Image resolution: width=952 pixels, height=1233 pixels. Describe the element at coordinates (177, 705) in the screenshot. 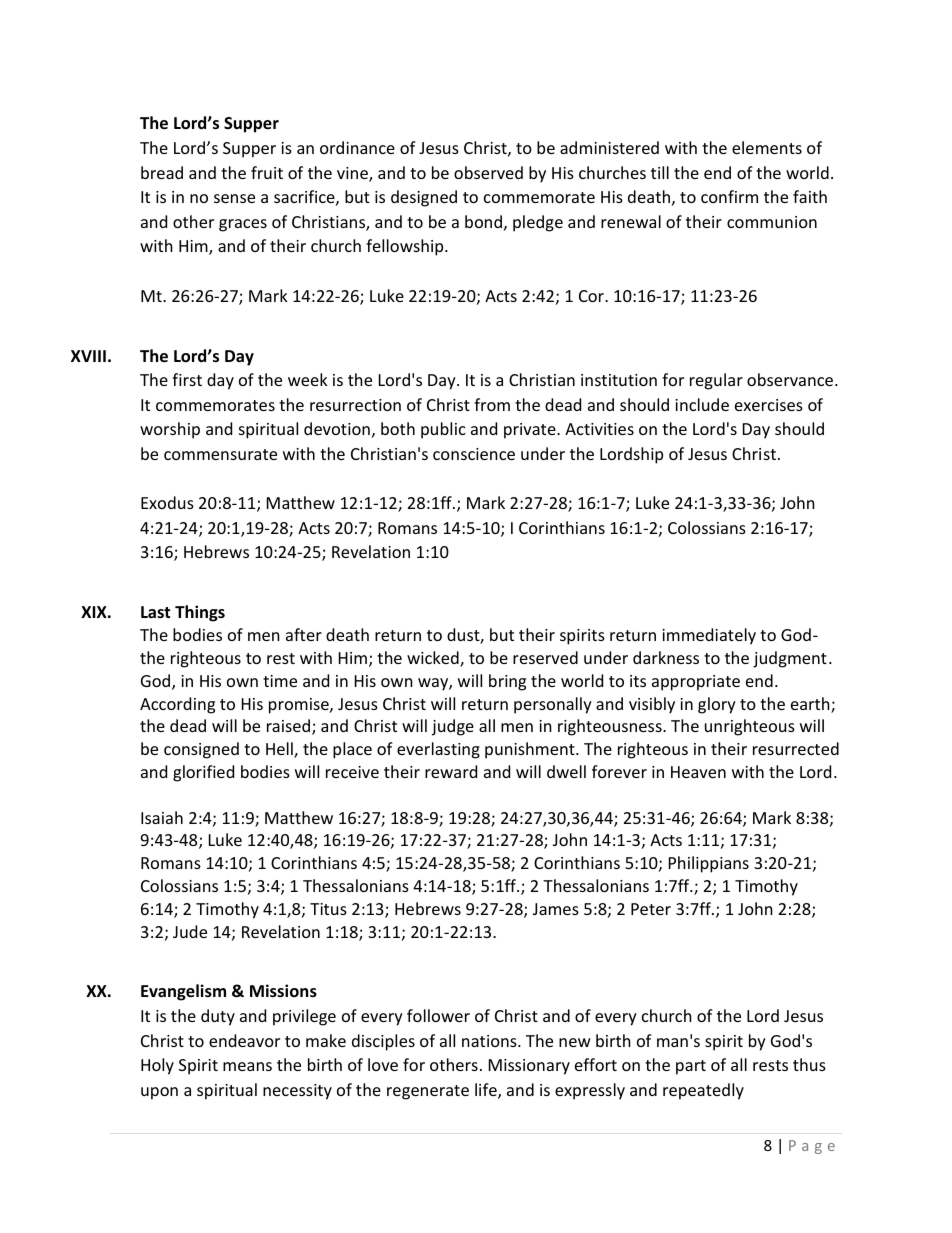

I see `According` at that location.
